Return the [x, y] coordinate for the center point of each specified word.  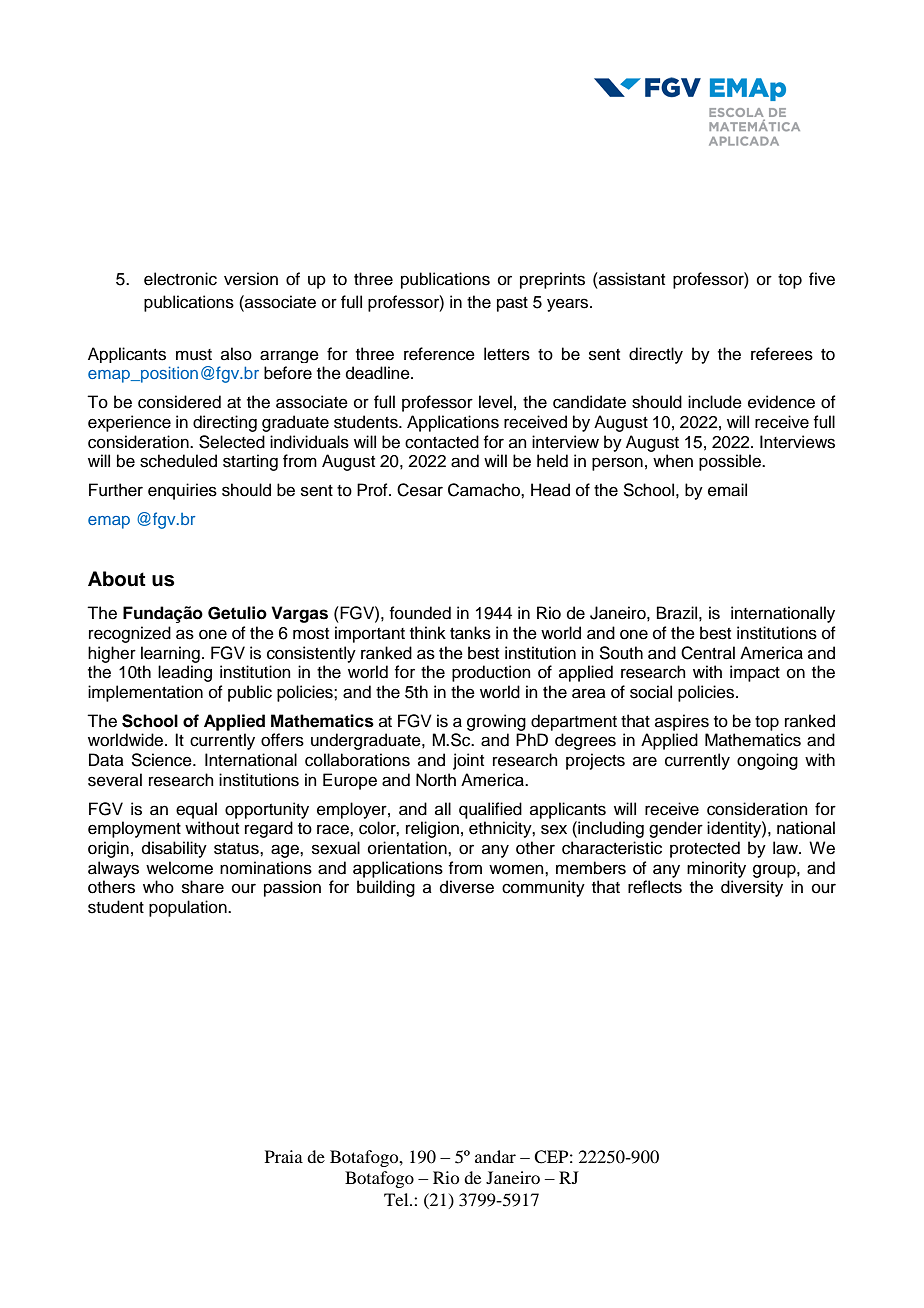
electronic [180, 279]
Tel [397, 1199]
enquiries [182, 491]
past [512, 304]
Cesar [420, 490]
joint [468, 761]
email [727, 490]
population [189, 908]
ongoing [767, 761]
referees [782, 354]
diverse [467, 887]
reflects [655, 887]
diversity [752, 888]
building [386, 888]
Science [162, 760]
